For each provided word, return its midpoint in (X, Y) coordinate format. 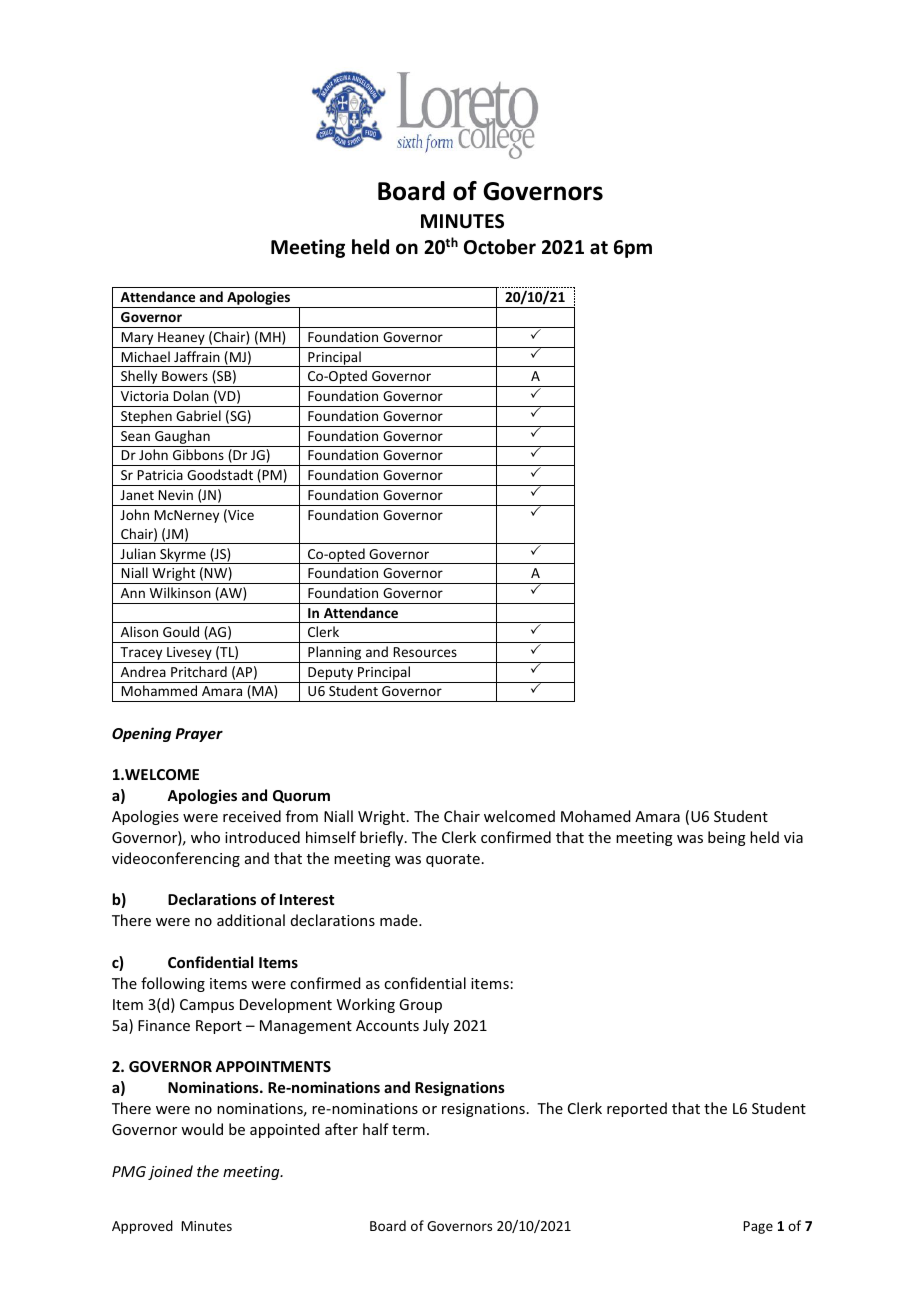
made (400, 920)
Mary (137, 338)
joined (170, 1172)
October (500, 247)
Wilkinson (180, 592)
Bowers (185, 376)
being (727, 838)
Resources (425, 652)
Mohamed (596, 816)
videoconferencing (176, 859)
